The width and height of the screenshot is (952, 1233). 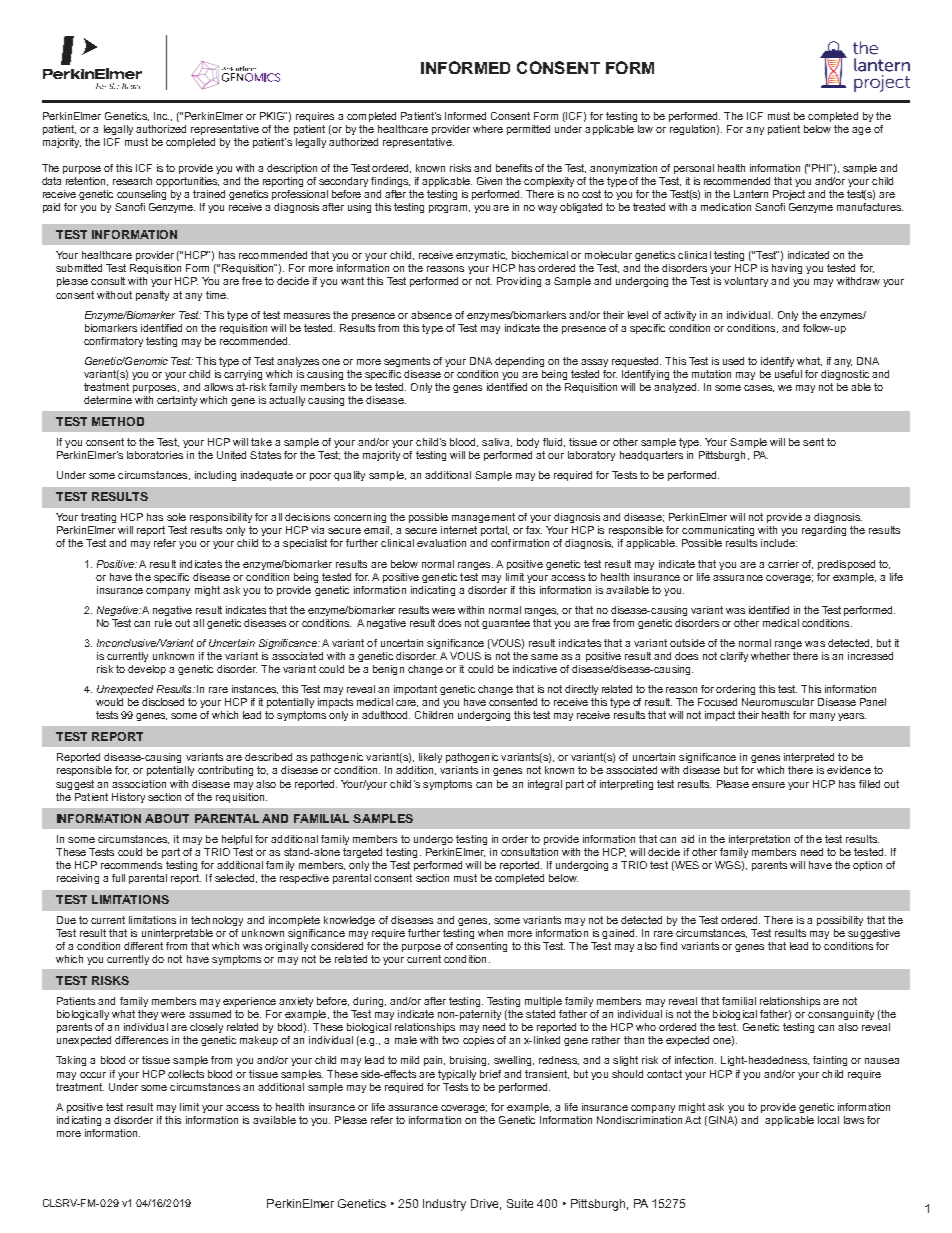 I want to click on Given, so click(x=489, y=181).
